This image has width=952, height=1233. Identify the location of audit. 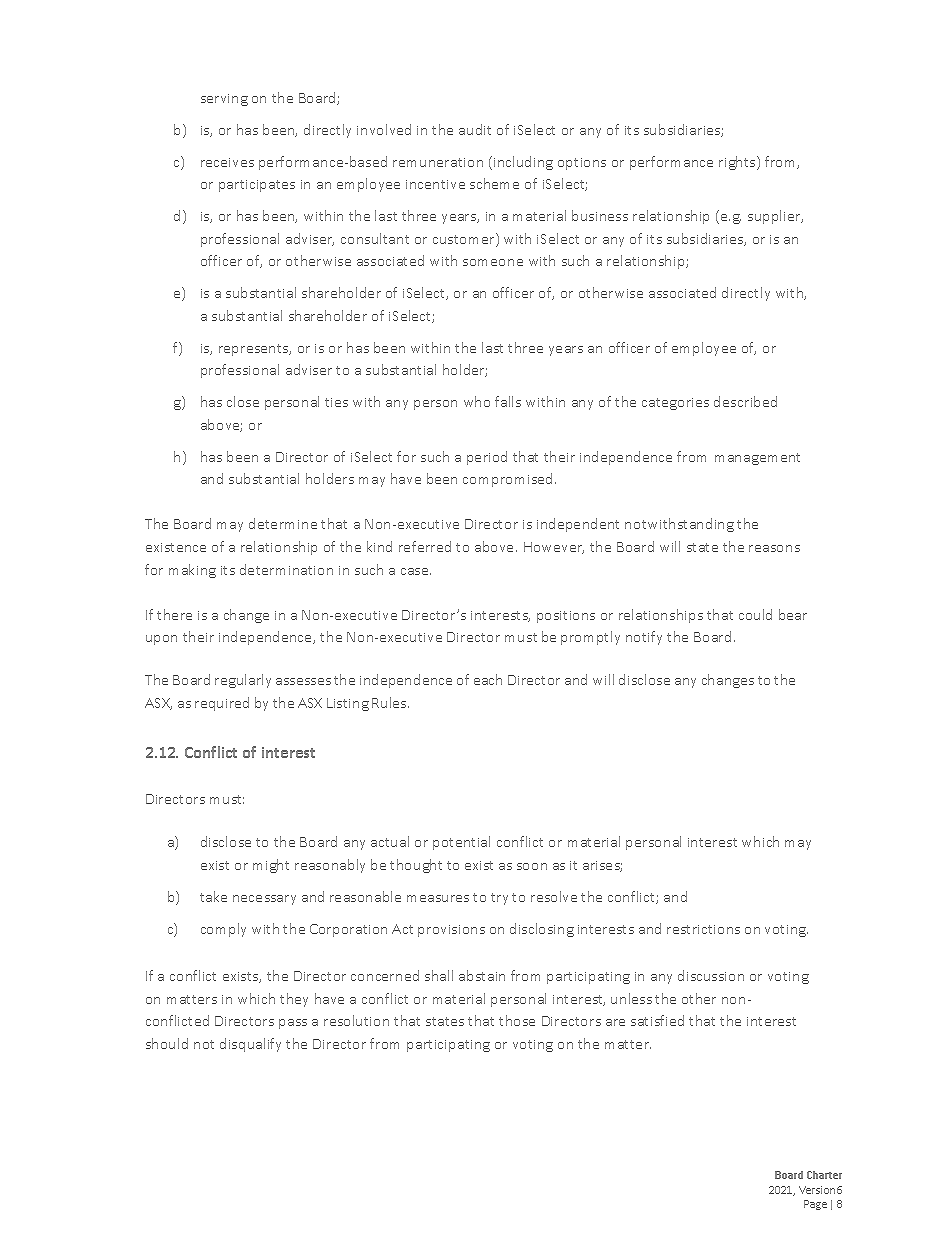
(475, 129).
